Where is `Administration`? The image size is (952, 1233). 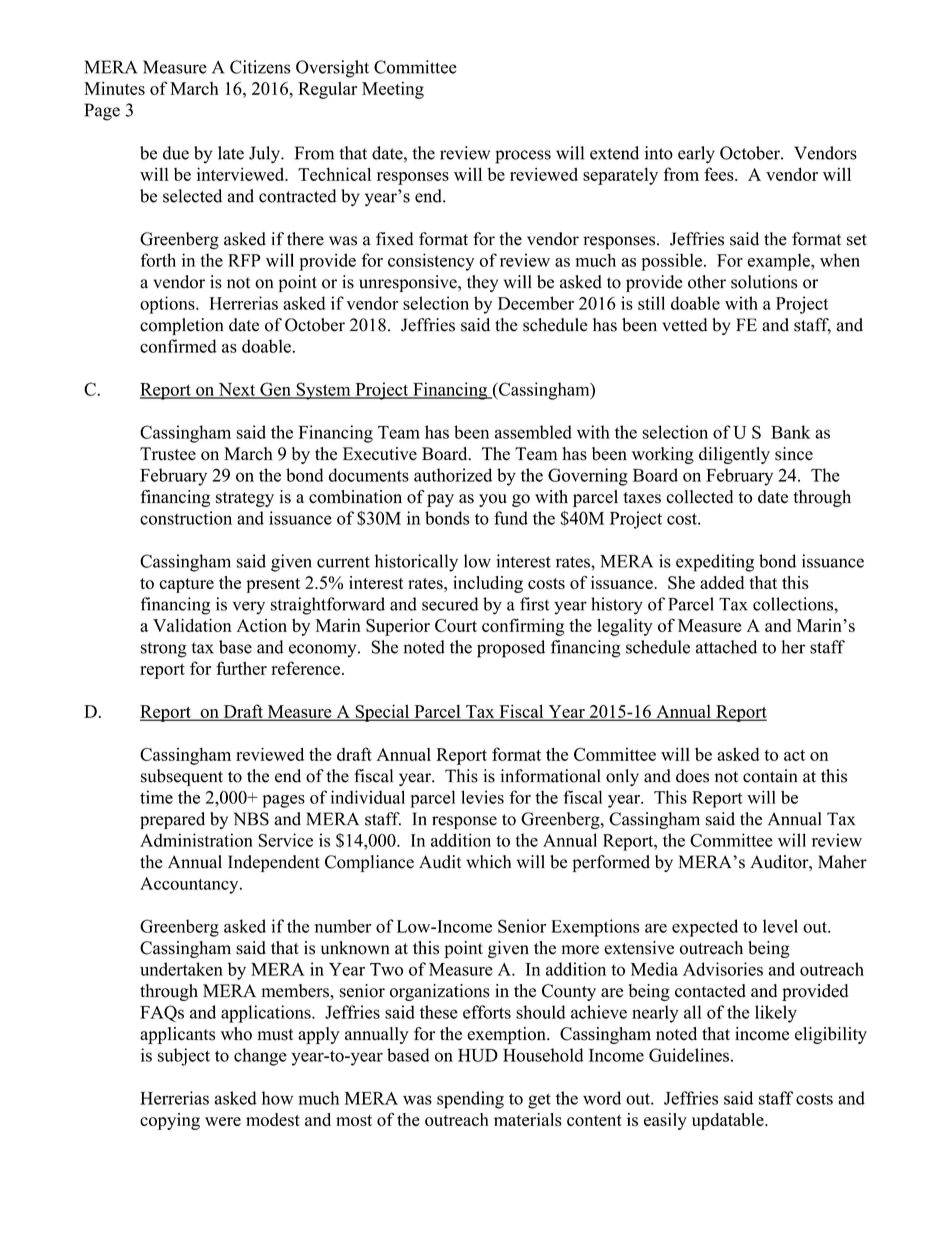 Administration is located at coordinates (196, 840).
